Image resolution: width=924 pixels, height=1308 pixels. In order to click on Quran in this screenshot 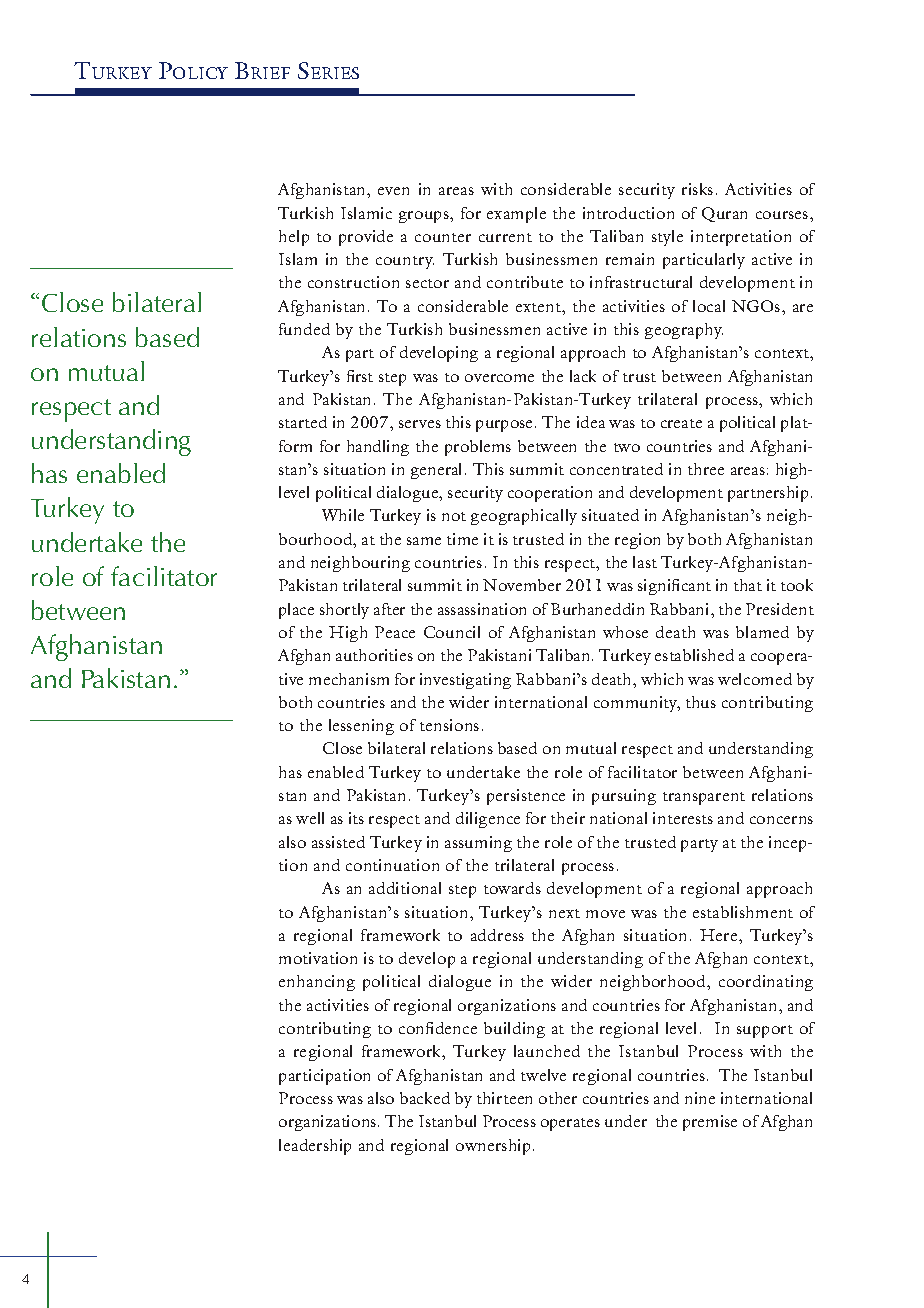, I will do `click(724, 214)`.
